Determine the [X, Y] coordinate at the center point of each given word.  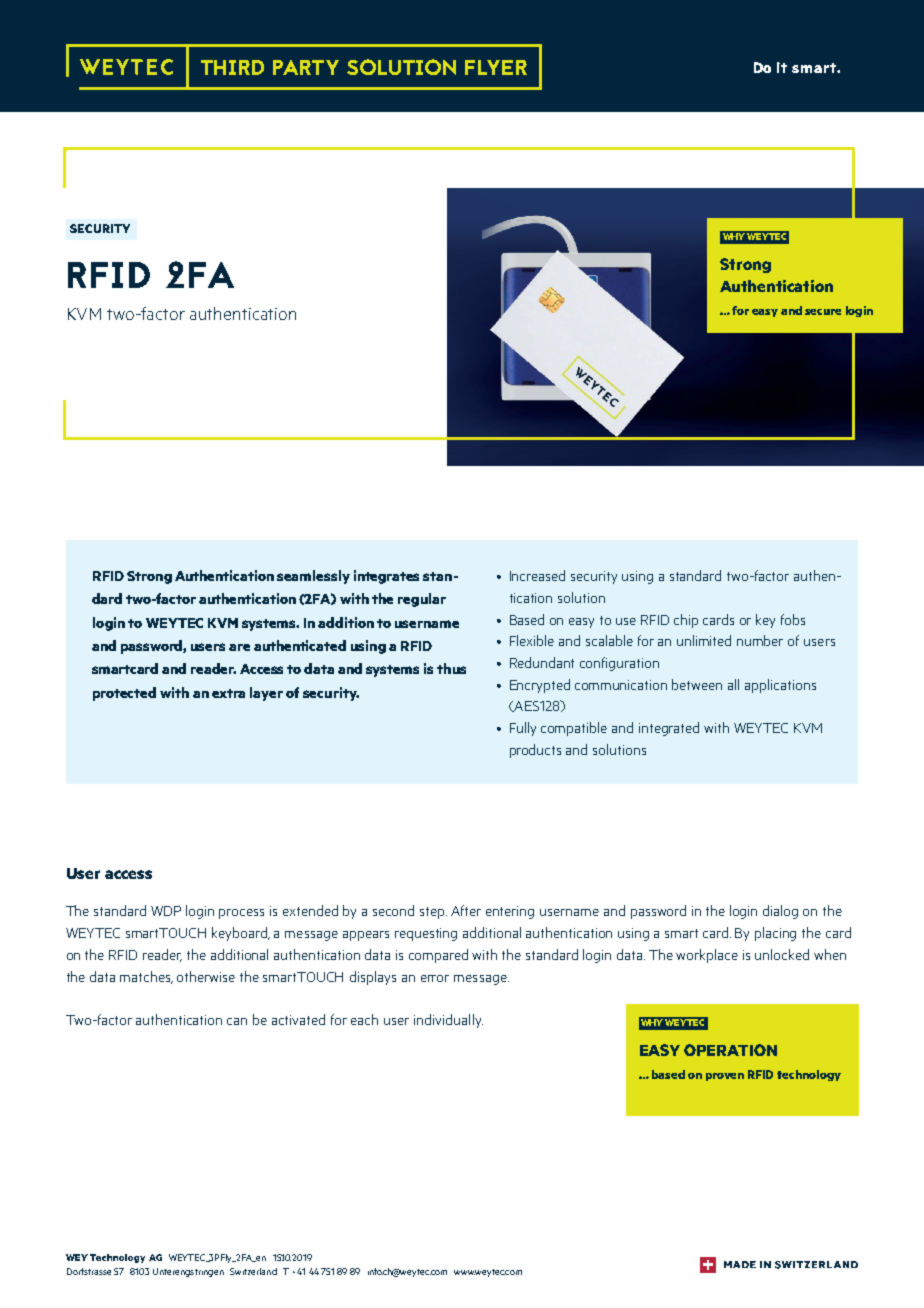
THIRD [232, 67]
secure [823, 312]
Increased [537, 575]
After [466, 910]
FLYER [496, 67]
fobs [793, 619]
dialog [780, 912]
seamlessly [313, 577]
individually [448, 1021]
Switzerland [253, 1271]
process [241, 914]
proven [725, 1077]
